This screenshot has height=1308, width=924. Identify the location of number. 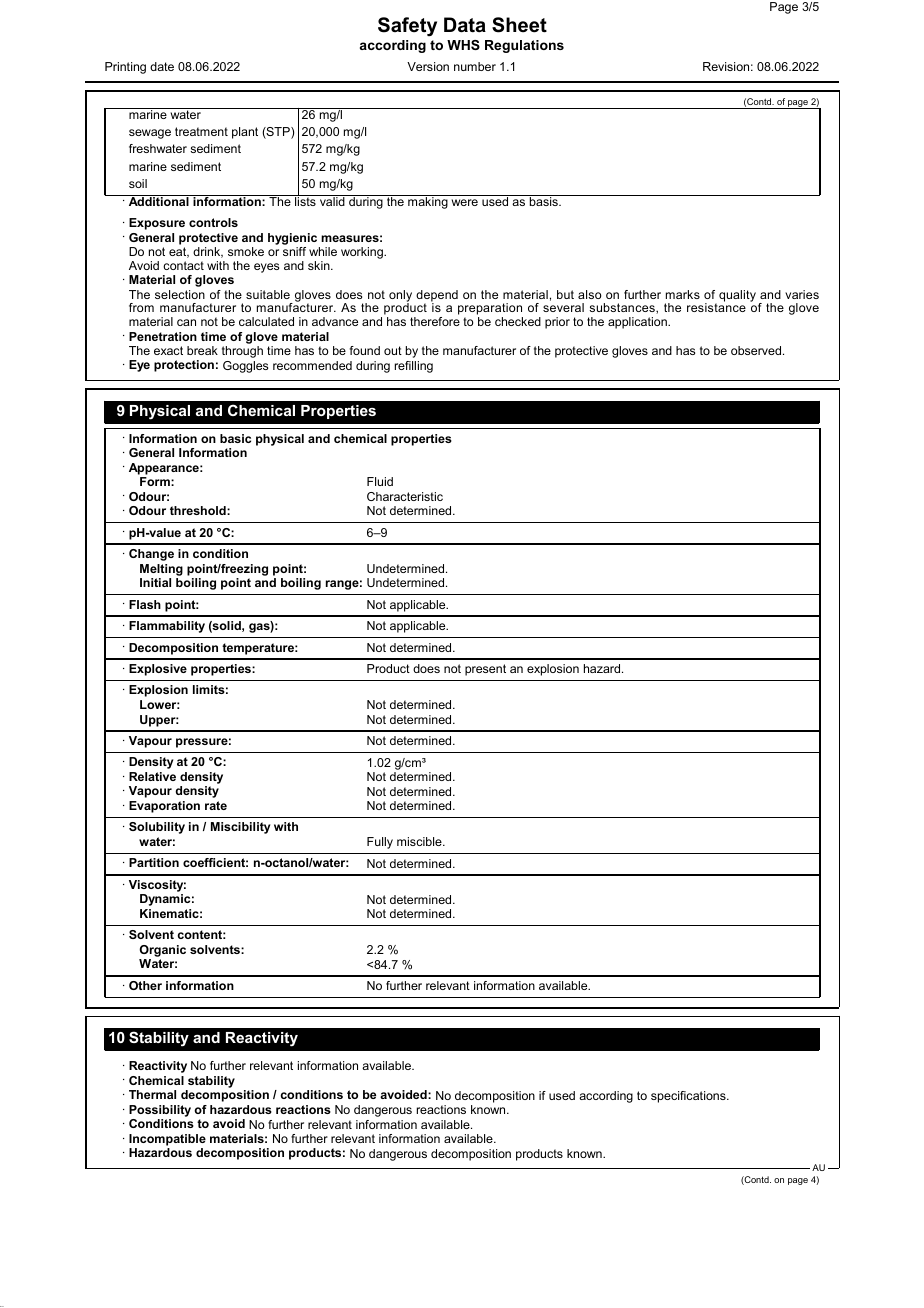
(475, 66).
